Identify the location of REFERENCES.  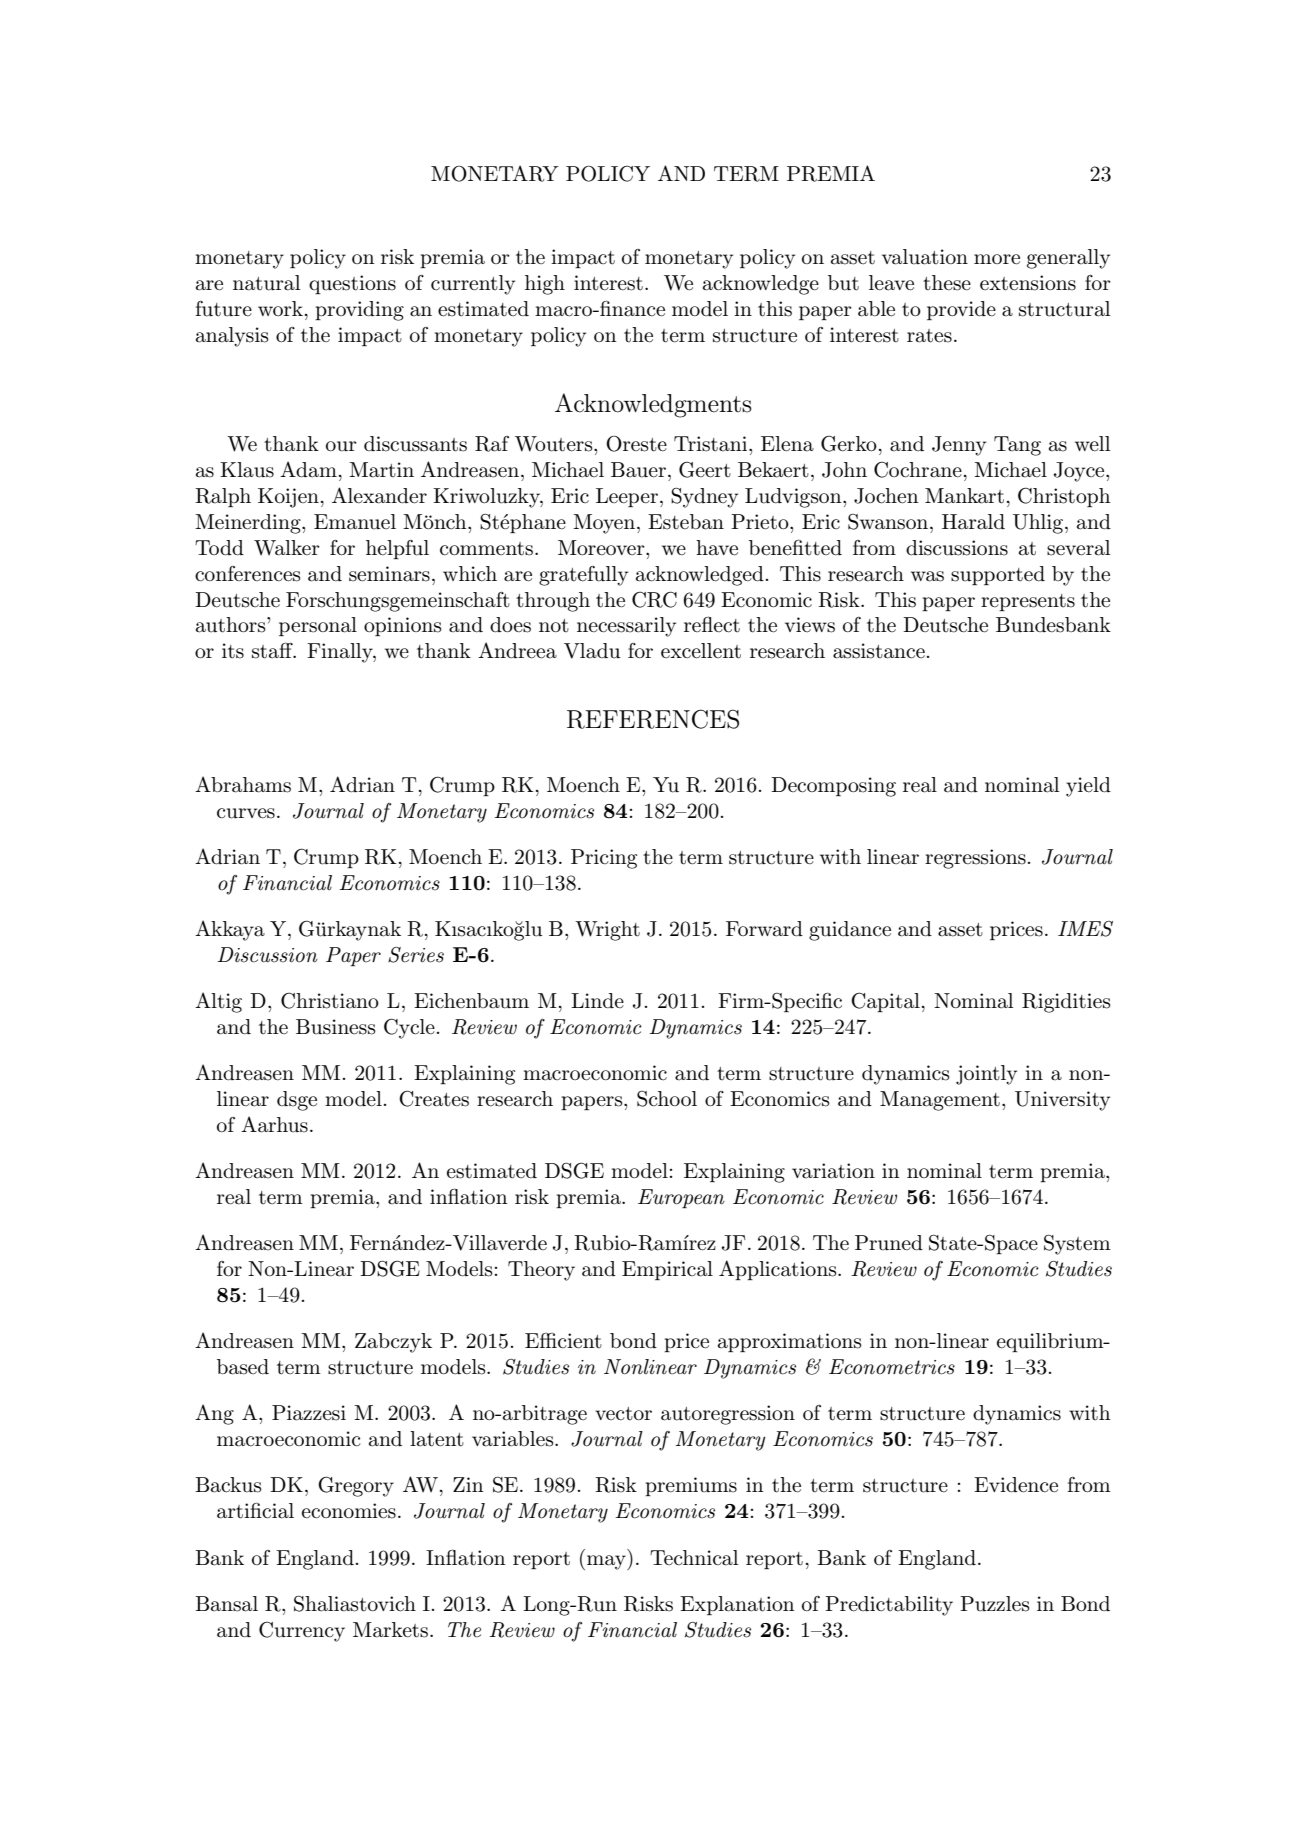
(653, 719).
